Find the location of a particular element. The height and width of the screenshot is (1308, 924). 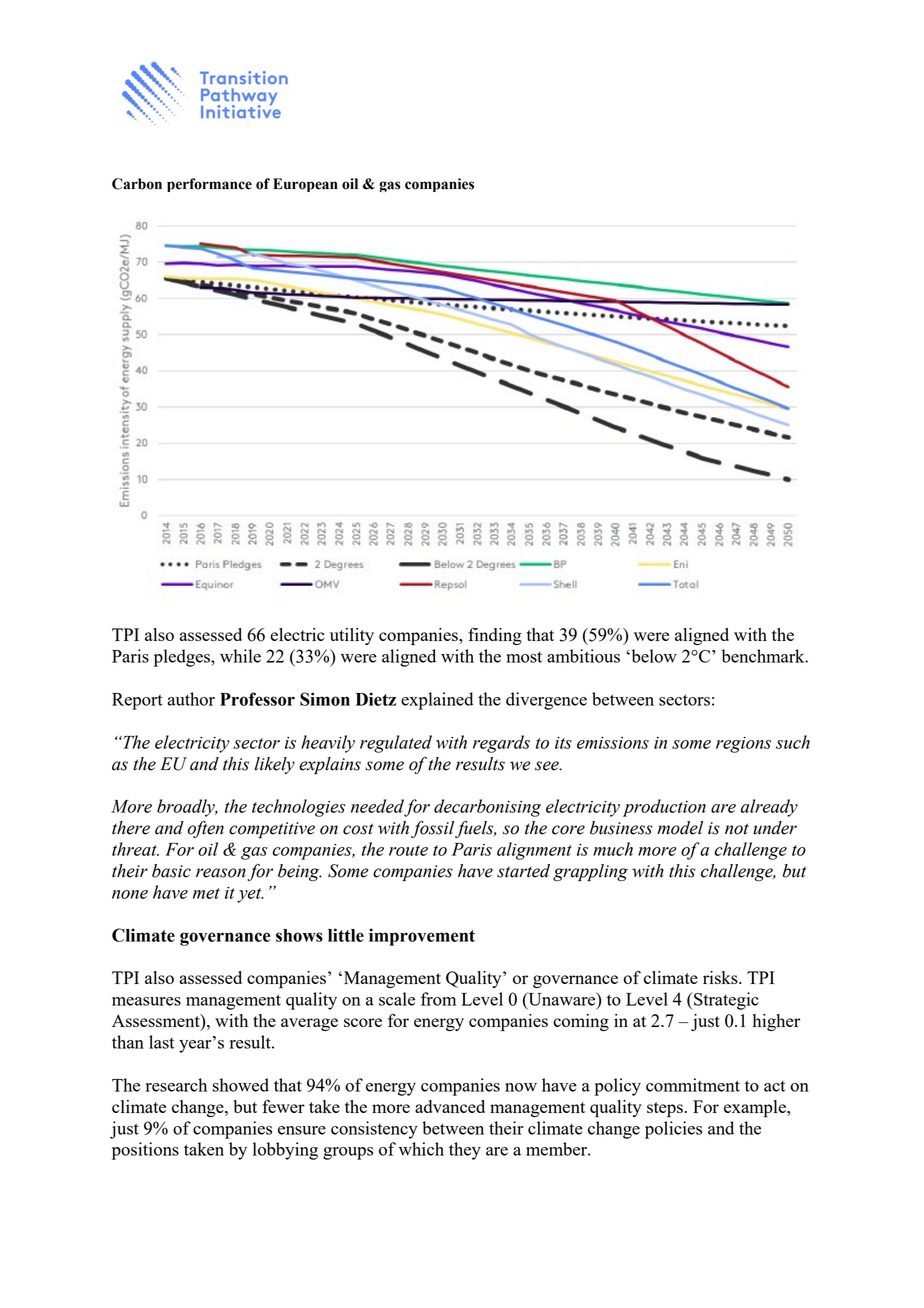

European is located at coordinates (305, 185).
